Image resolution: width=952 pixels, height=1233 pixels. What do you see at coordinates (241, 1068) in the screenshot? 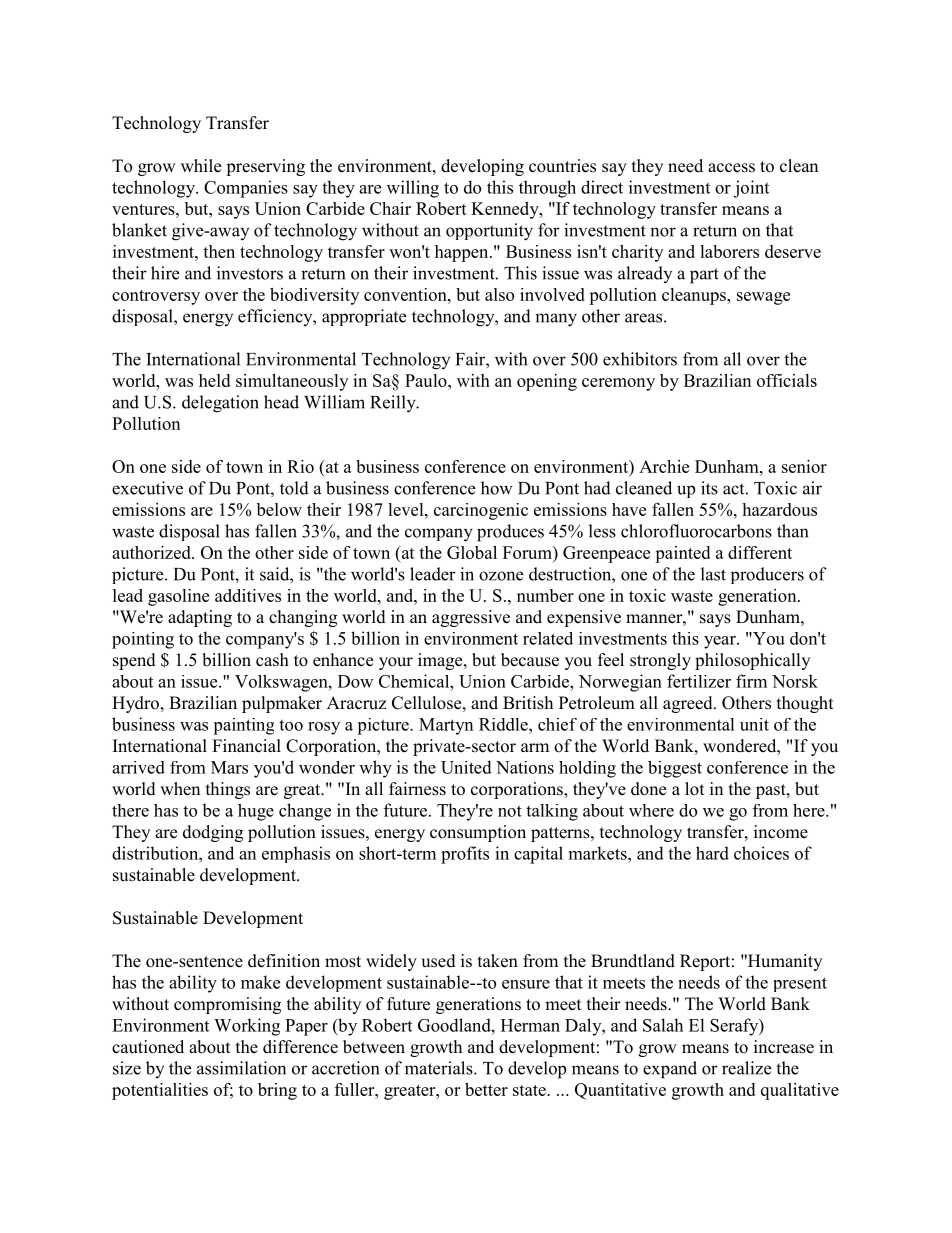
I see `assimilation` at bounding box center [241, 1068].
